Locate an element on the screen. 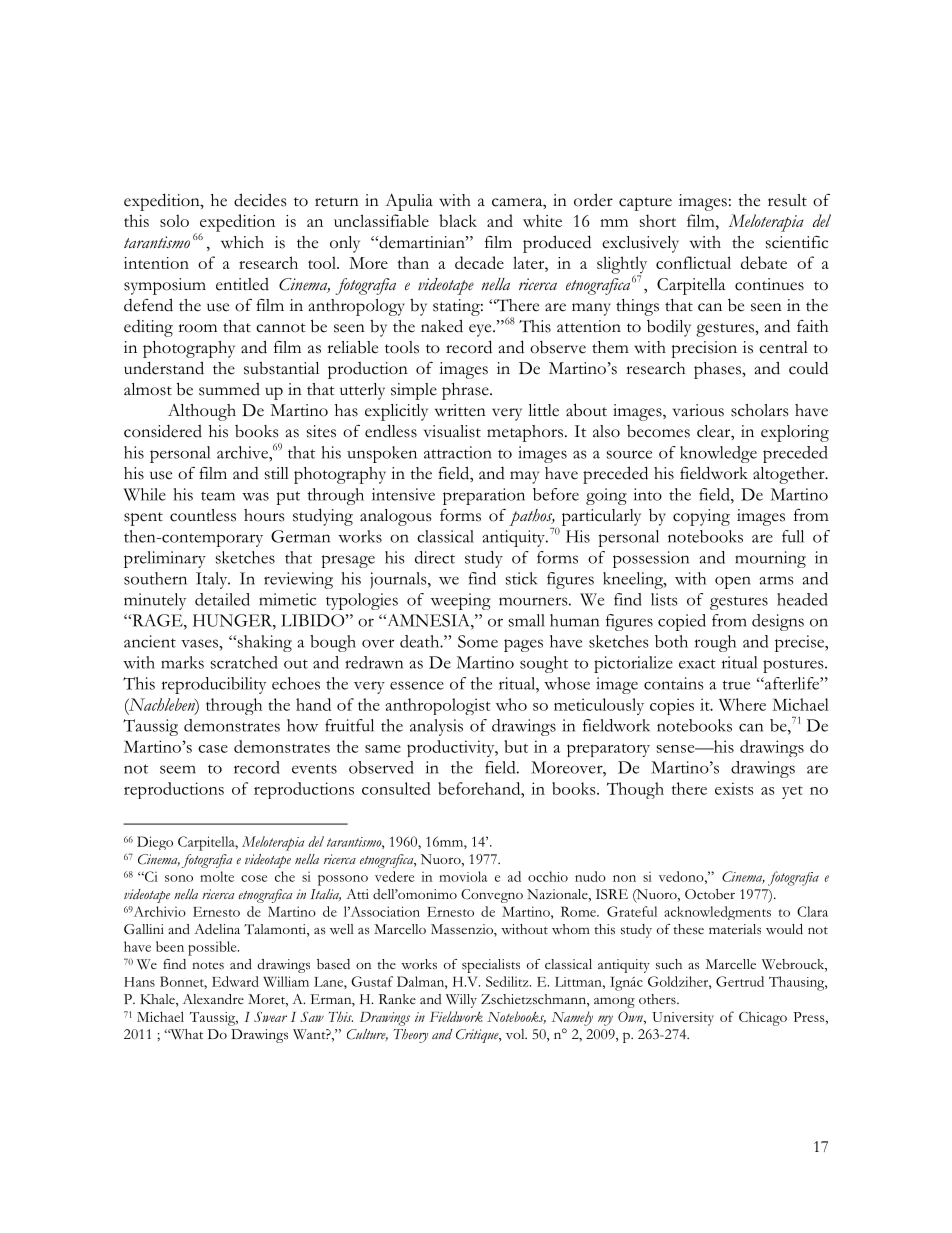 The image size is (952, 1233). Diego is located at coordinates (155, 843).
